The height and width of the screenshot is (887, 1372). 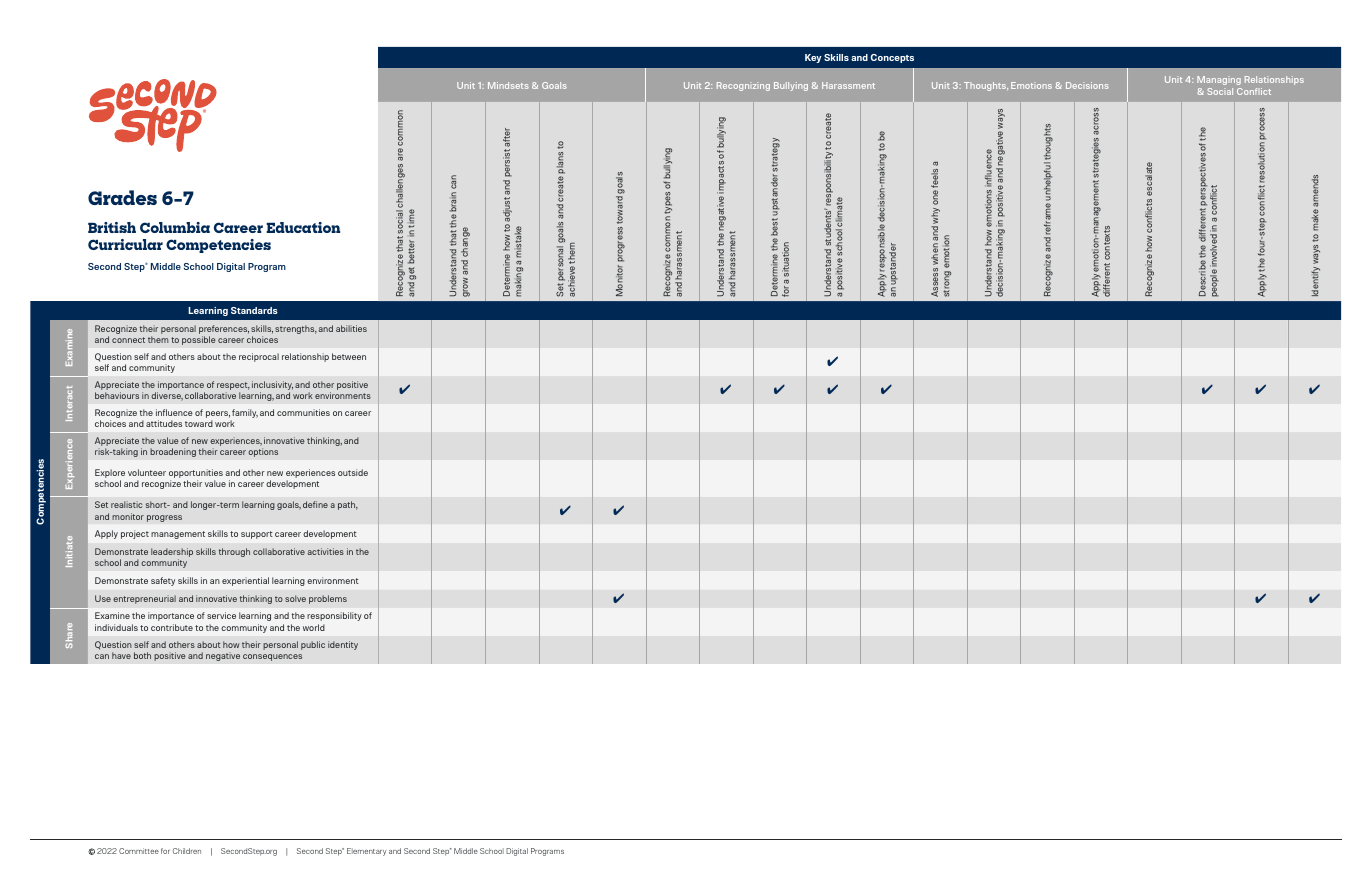 What do you see at coordinates (272, 657) in the screenshot?
I see `consequences` at bounding box center [272, 657].
